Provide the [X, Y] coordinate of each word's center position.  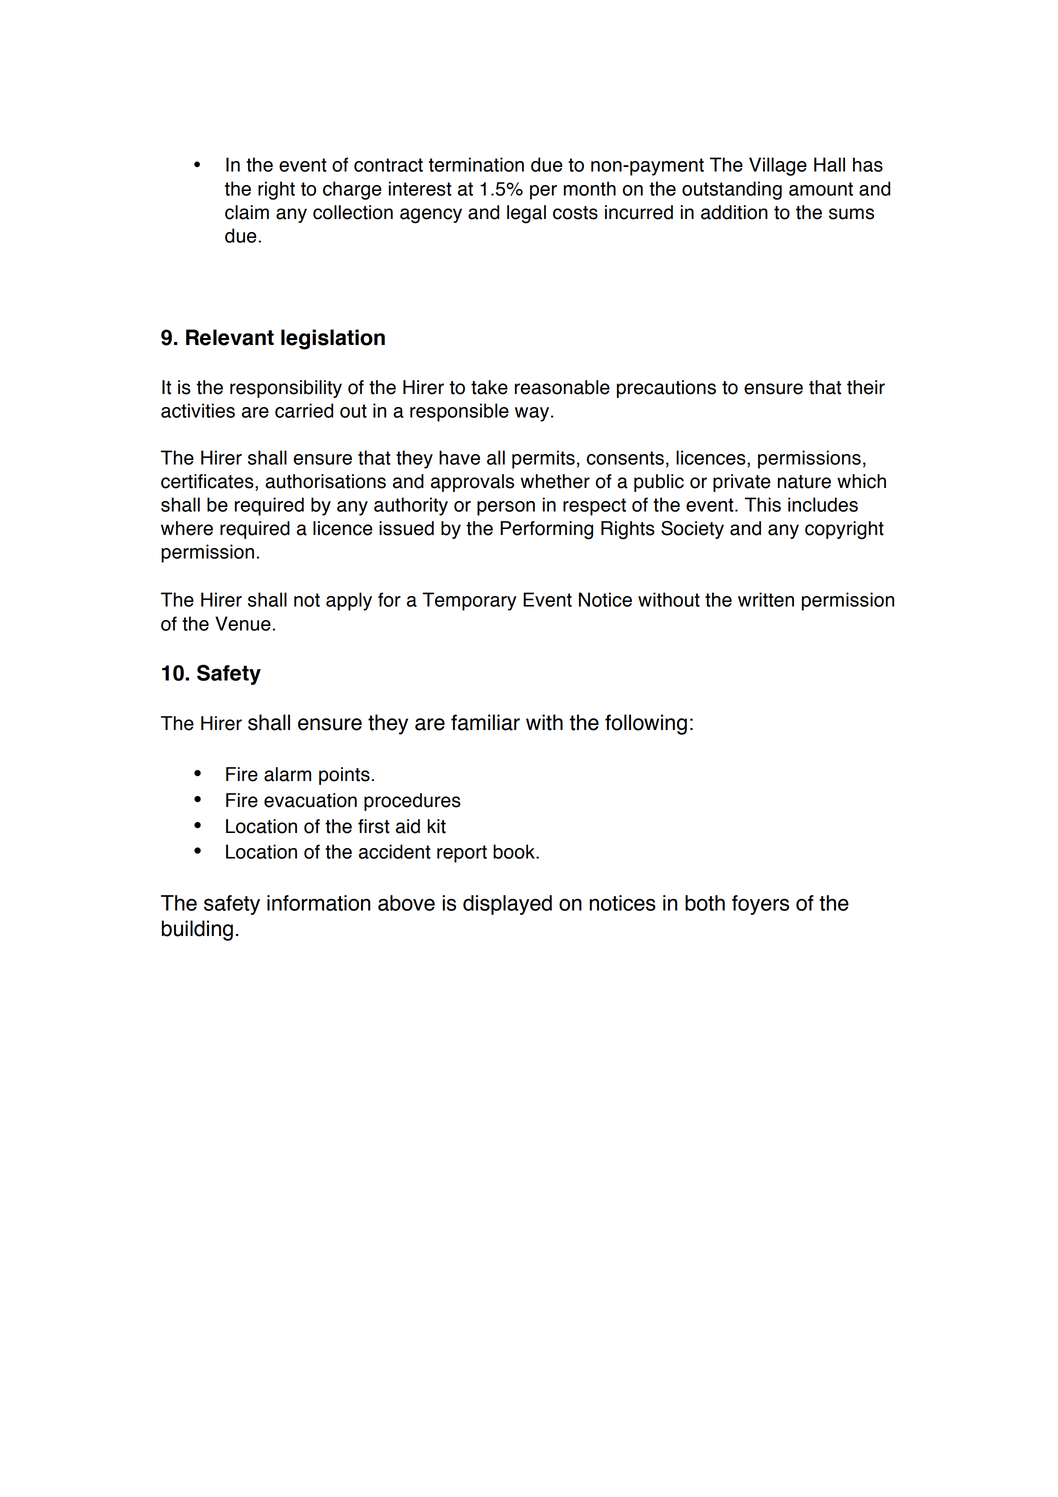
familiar [485, 722]
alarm [287, 774]
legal [526, 214]
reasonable [562, 387]
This [763, 504]
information [319, 903]
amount [821, 189]
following [646, 724]
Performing [546, 530]
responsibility [286, 389]
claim [247, 212]
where [187, 528]
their [866, 387]
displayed [507, 905]
